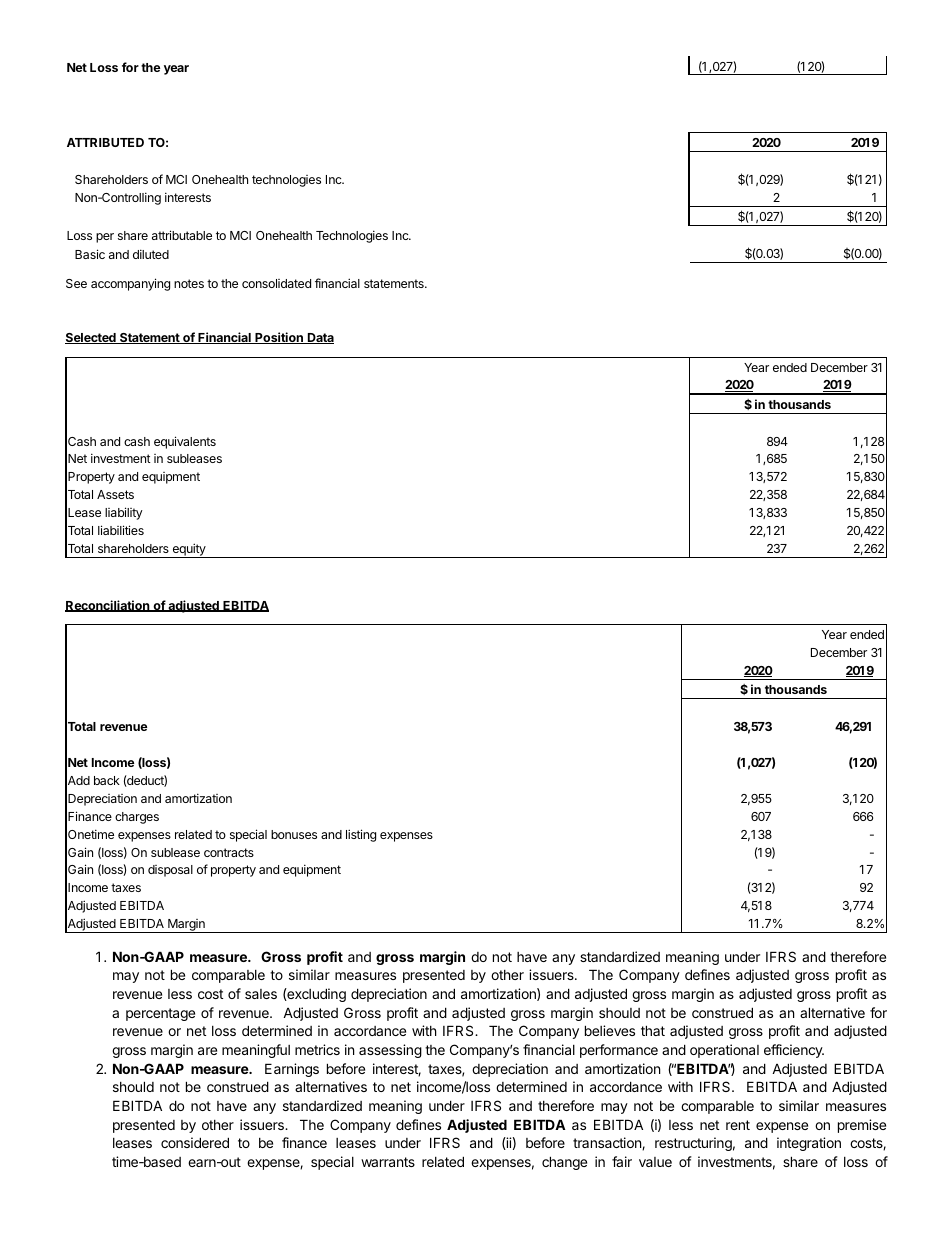  I want to click on rent, so click(738, 1125).
